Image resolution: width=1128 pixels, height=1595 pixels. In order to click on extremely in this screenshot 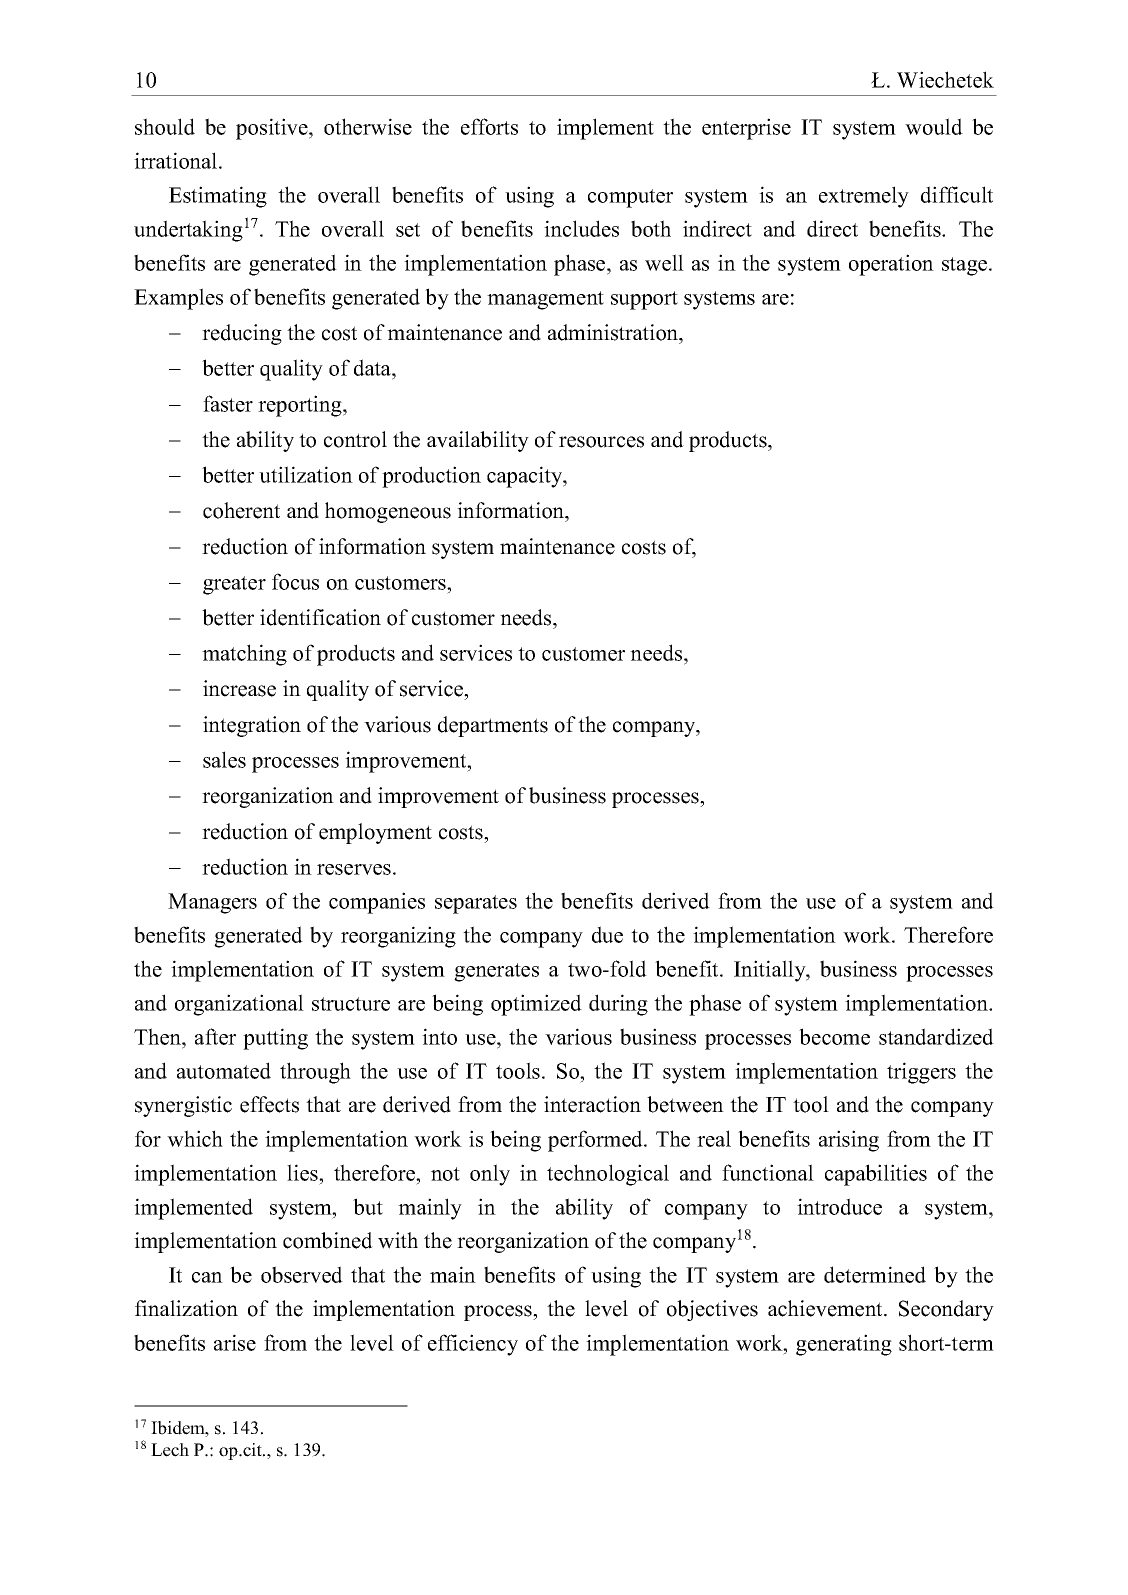, I will do `click(864, 197)`.
